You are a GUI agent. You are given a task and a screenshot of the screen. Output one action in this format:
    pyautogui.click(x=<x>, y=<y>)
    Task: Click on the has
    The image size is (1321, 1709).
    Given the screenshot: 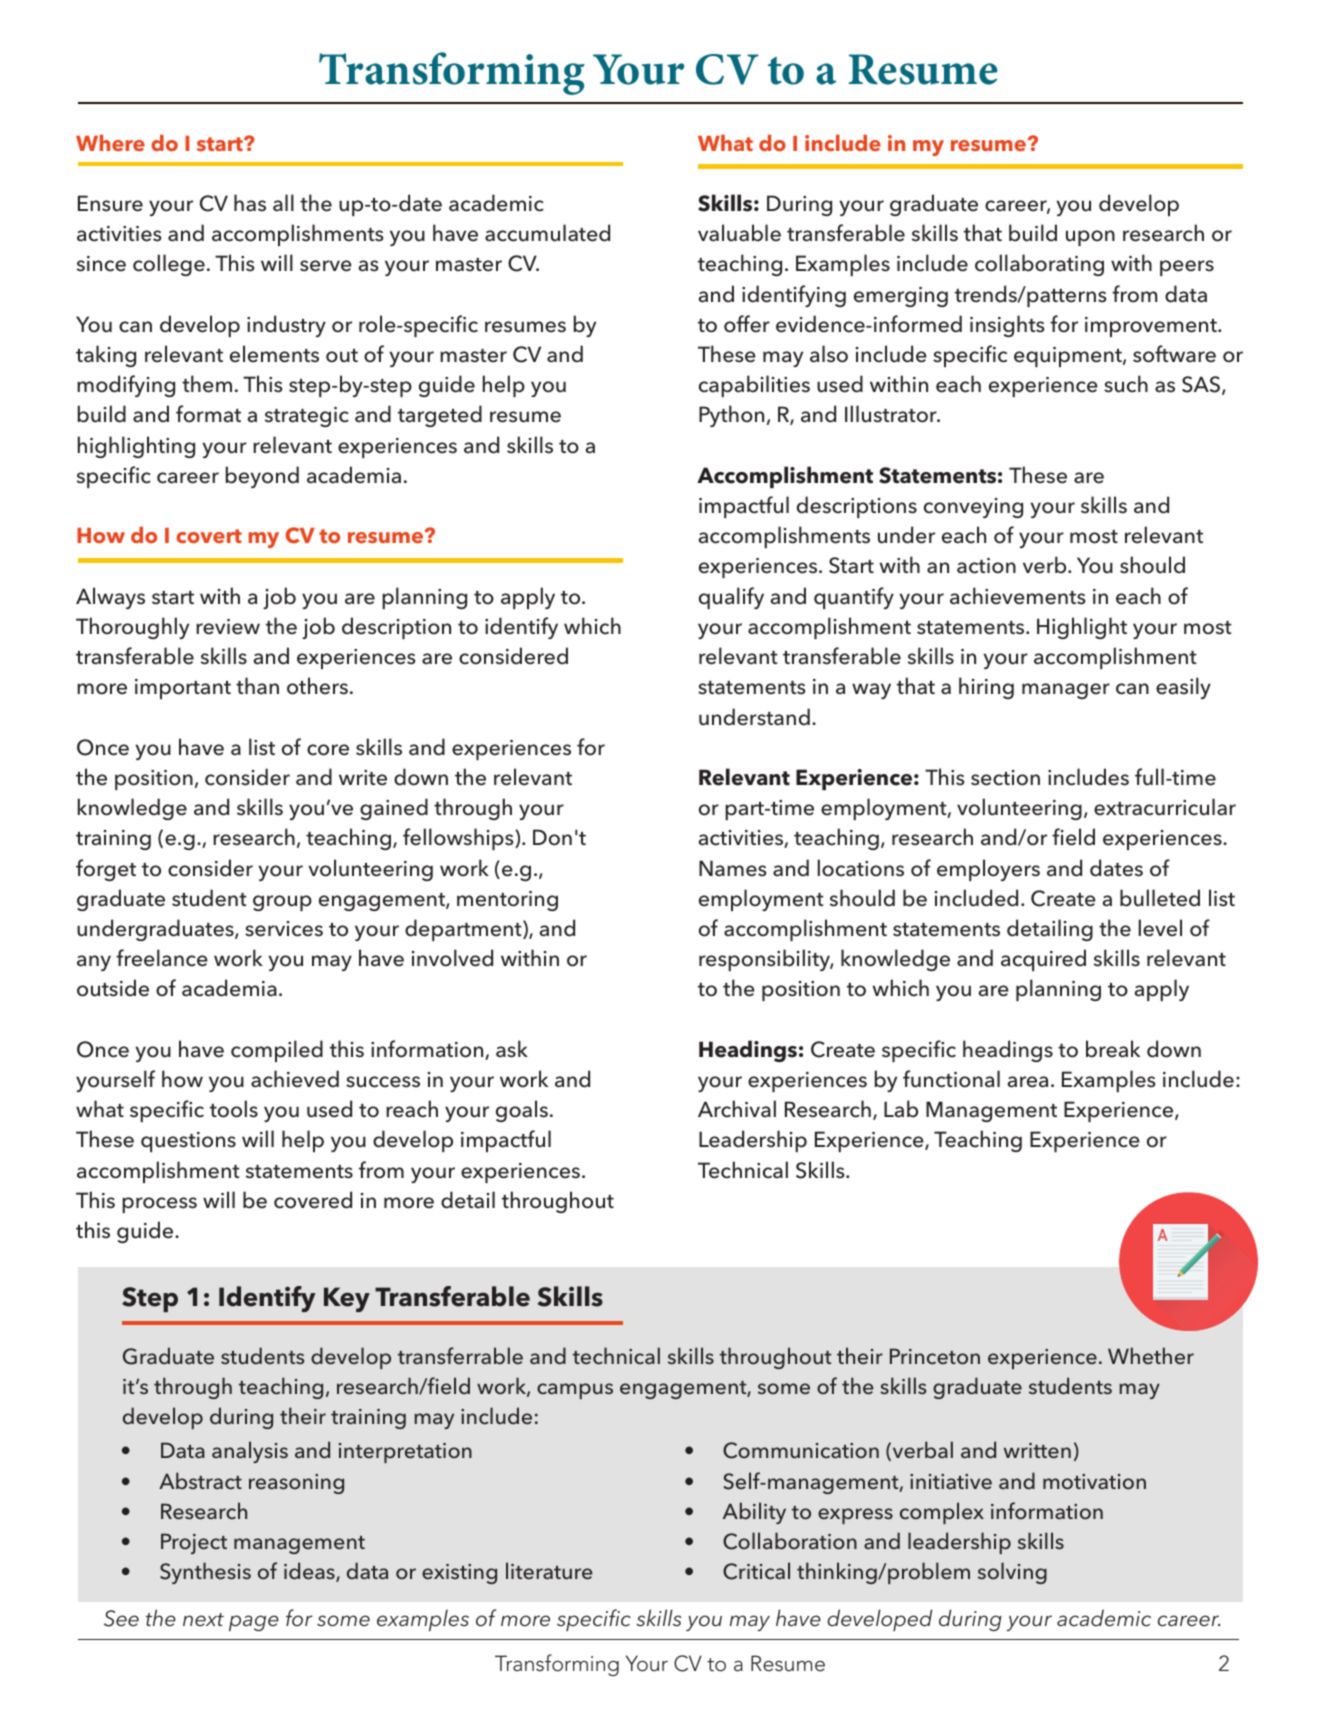 What is the action you would take?
    pyautogui.click(x=250, y=203)
